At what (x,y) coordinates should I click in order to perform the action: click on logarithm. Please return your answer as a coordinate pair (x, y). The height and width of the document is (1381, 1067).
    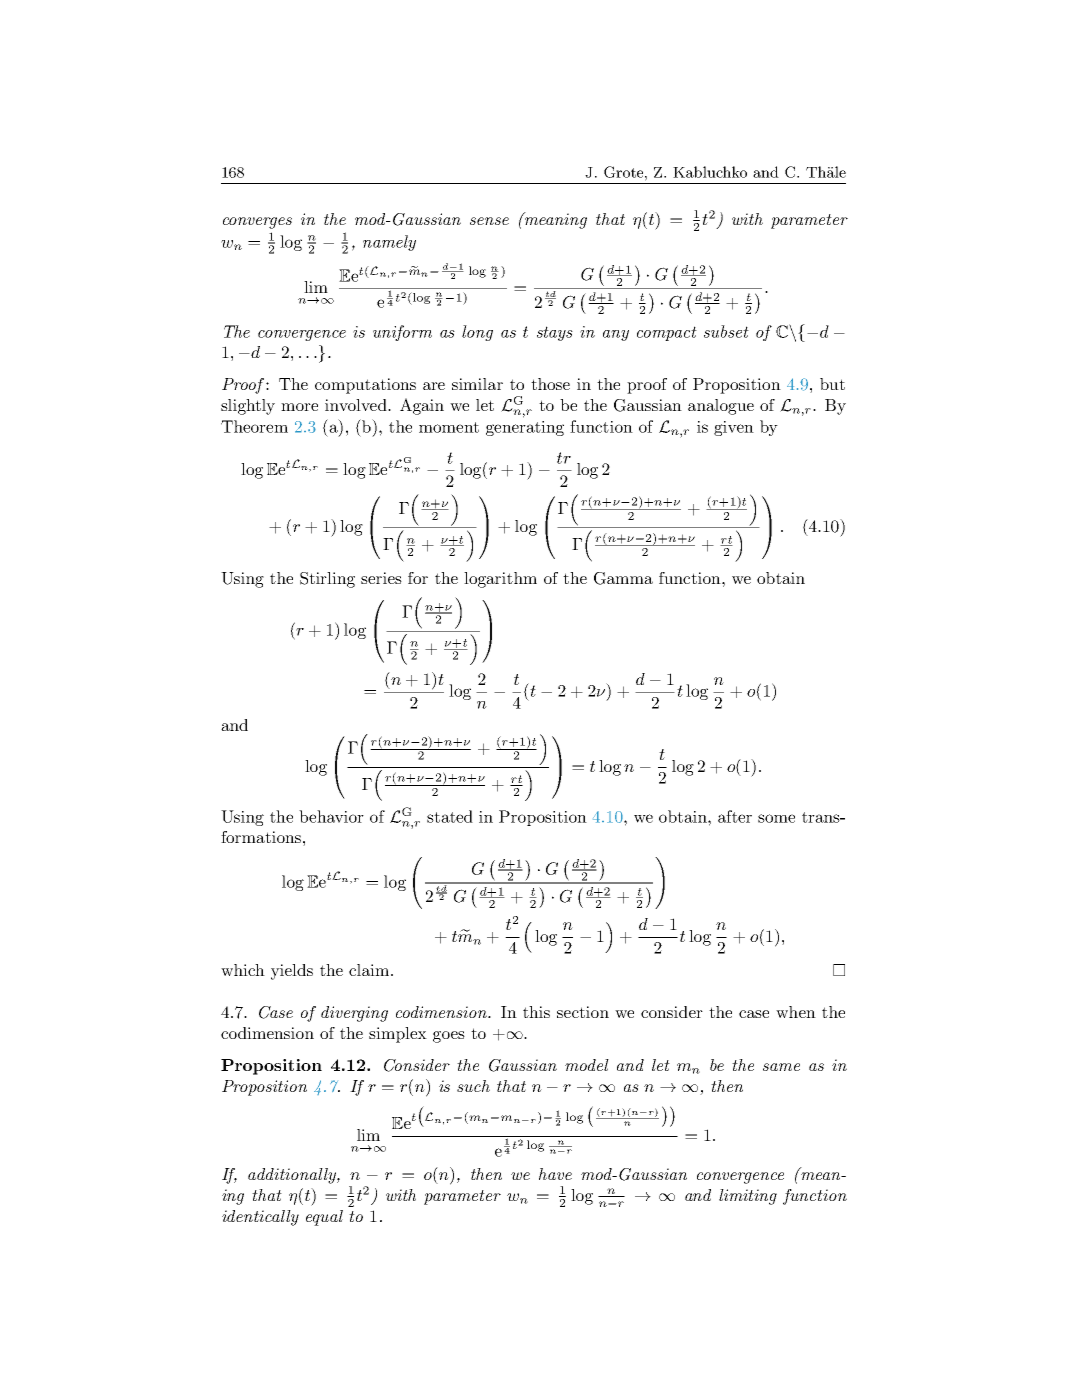
    Looking at the image, I should click on (500, 580).
